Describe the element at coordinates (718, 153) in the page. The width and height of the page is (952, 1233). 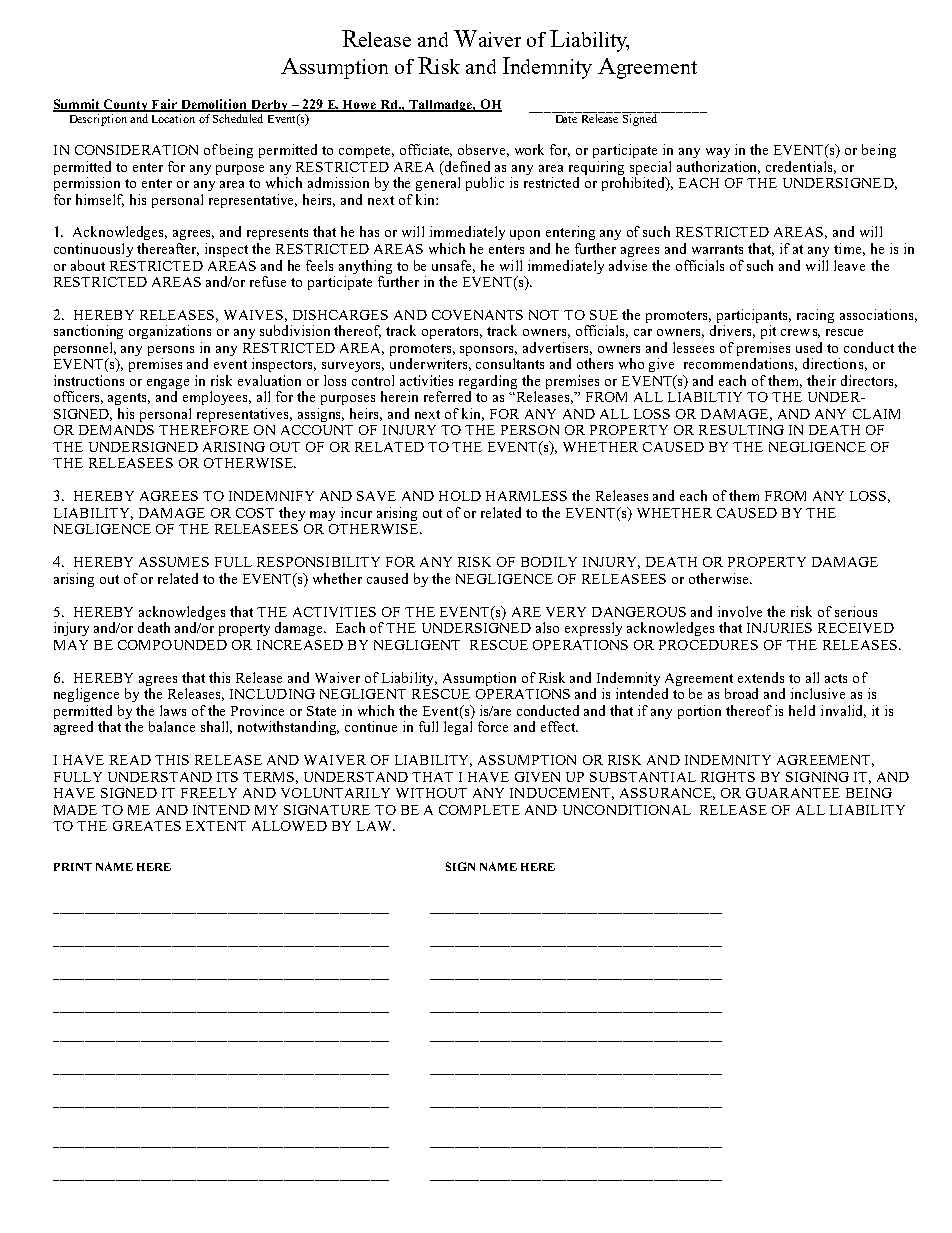
I see `way` at that location.
